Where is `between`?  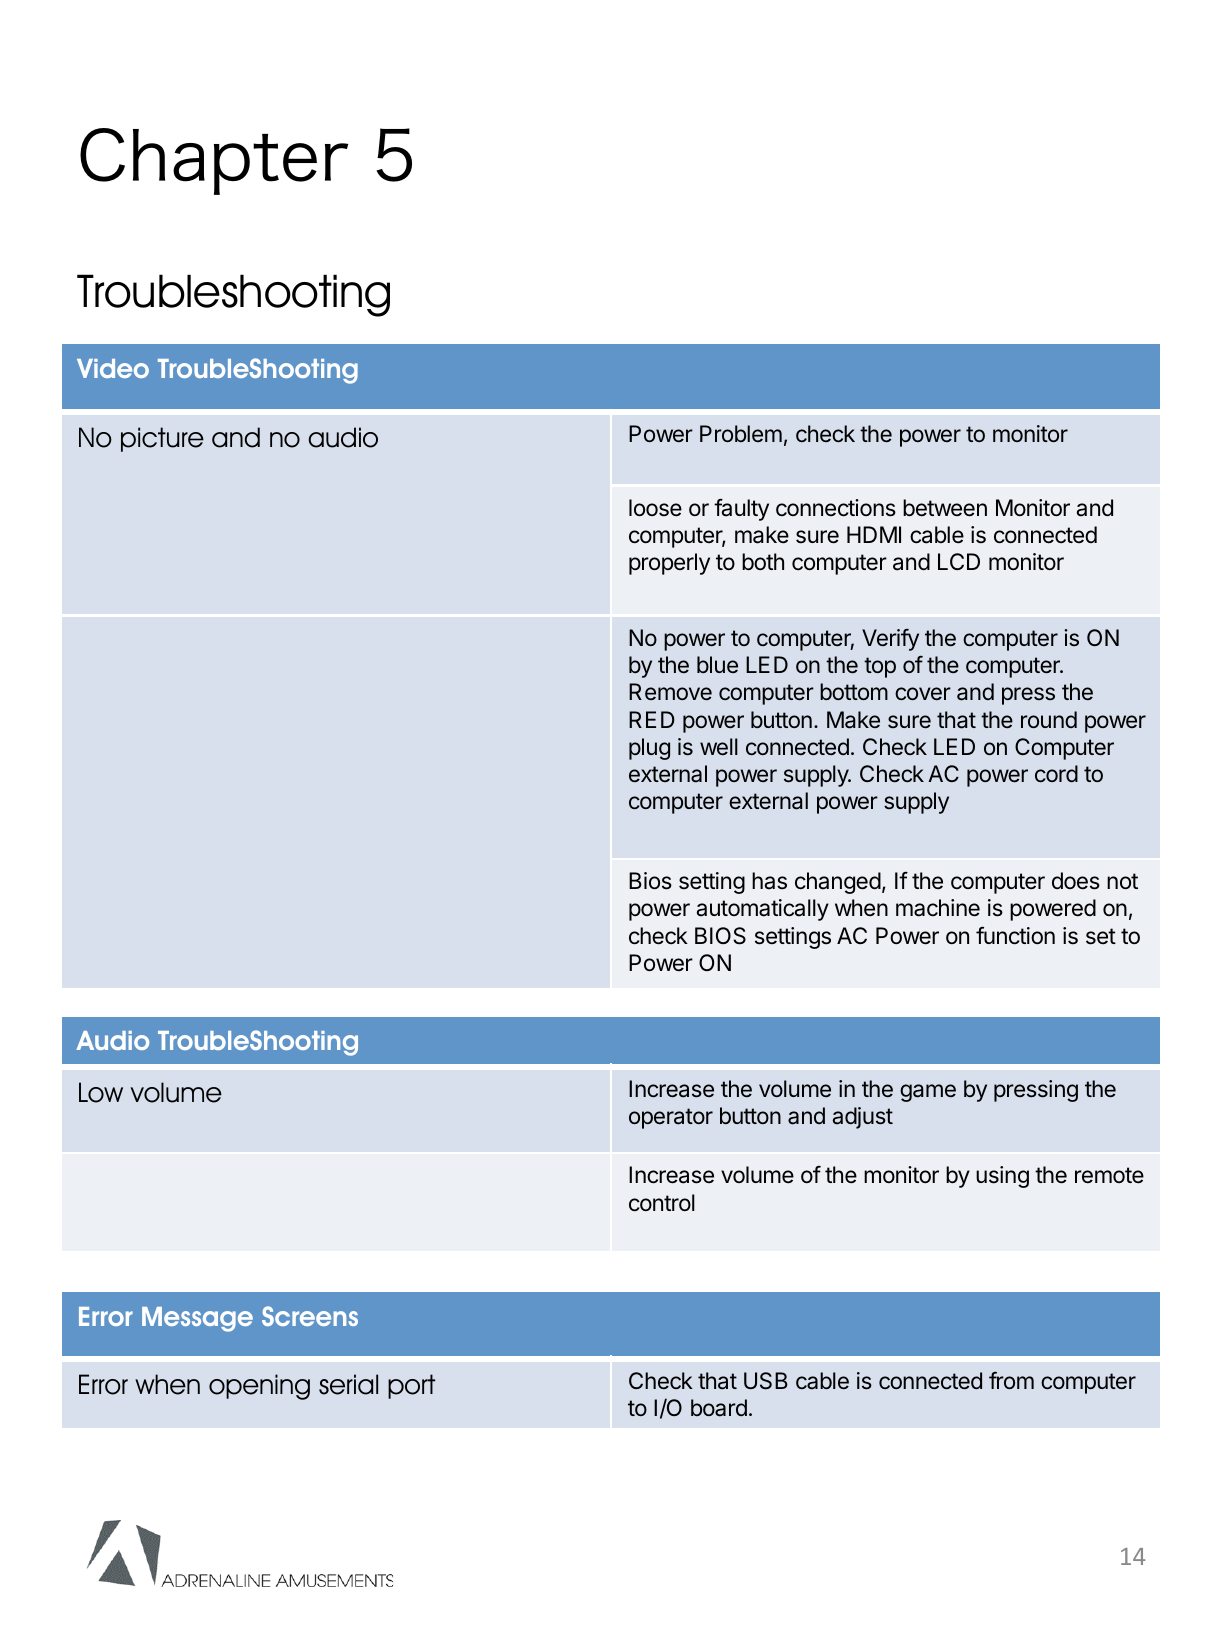
between is located at coordinates (945, 508).
